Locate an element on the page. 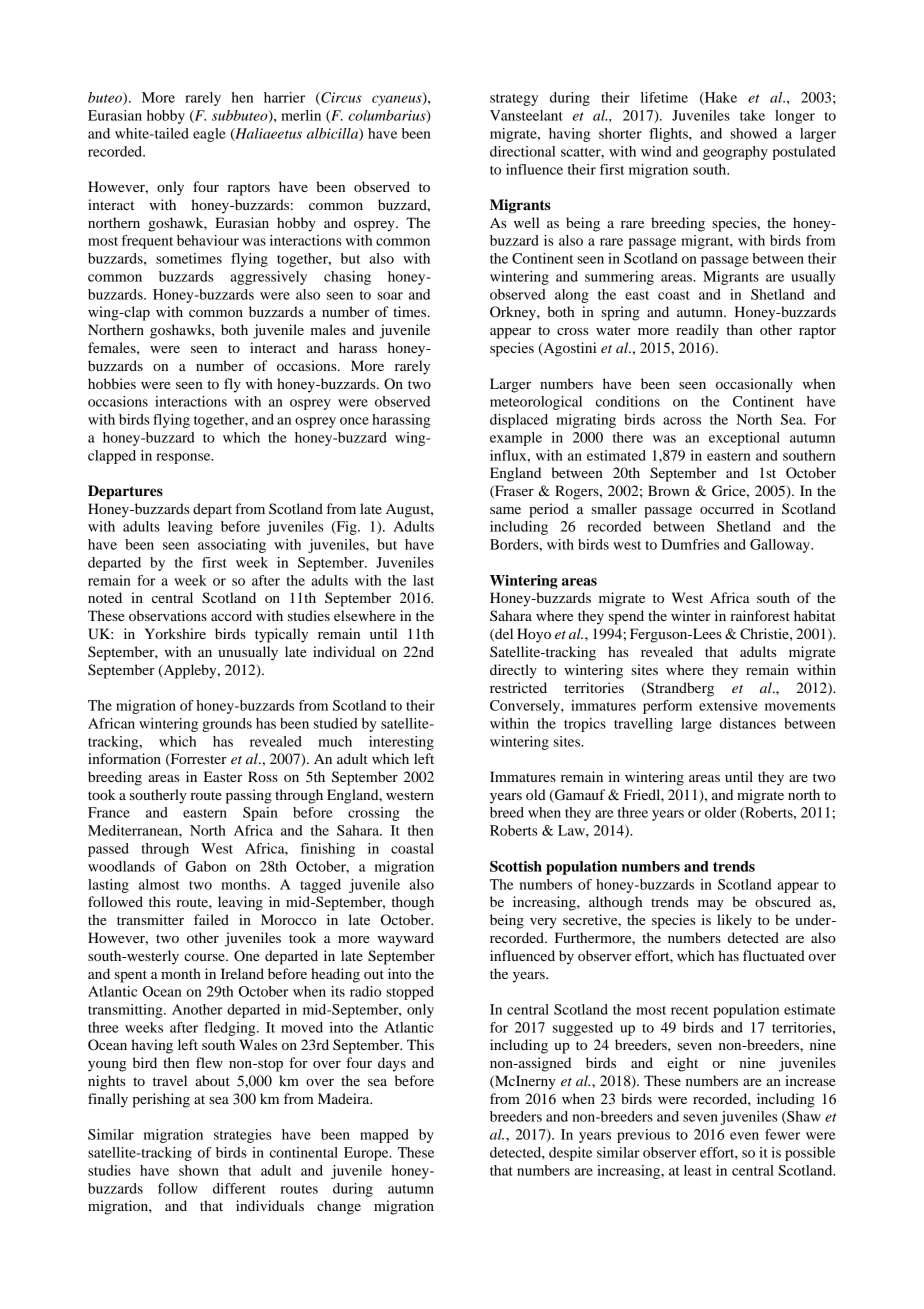  same is located at coordinates (505, 510).
